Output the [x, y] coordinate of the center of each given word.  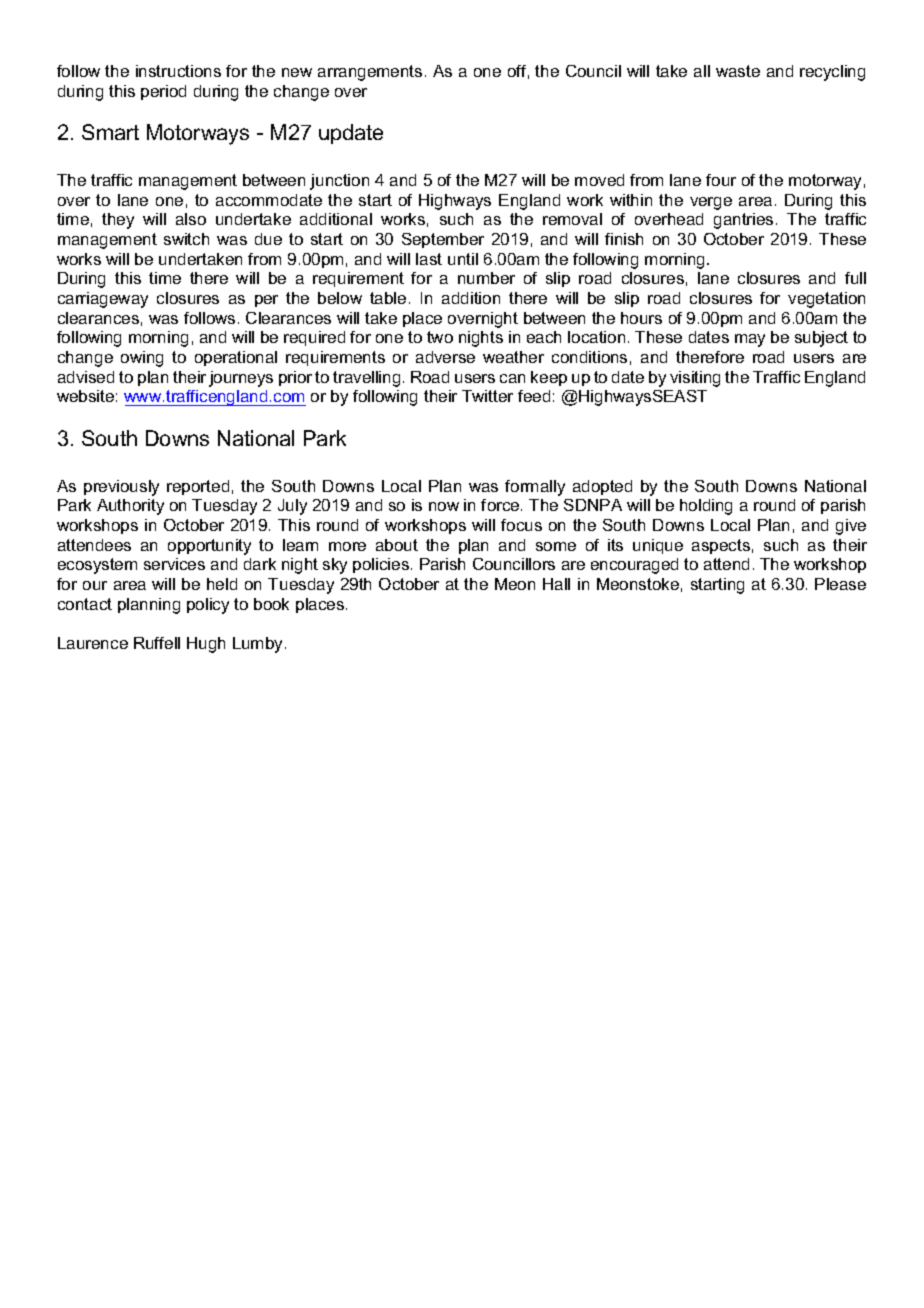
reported [198, 487]
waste [738, 71]
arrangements [370, 73]
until [463, 259]
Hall [556, 584]
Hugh [206, 645]
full [855, 278]
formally [535, 488]
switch [186, 239]
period [163, 92]
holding [706, 507]
